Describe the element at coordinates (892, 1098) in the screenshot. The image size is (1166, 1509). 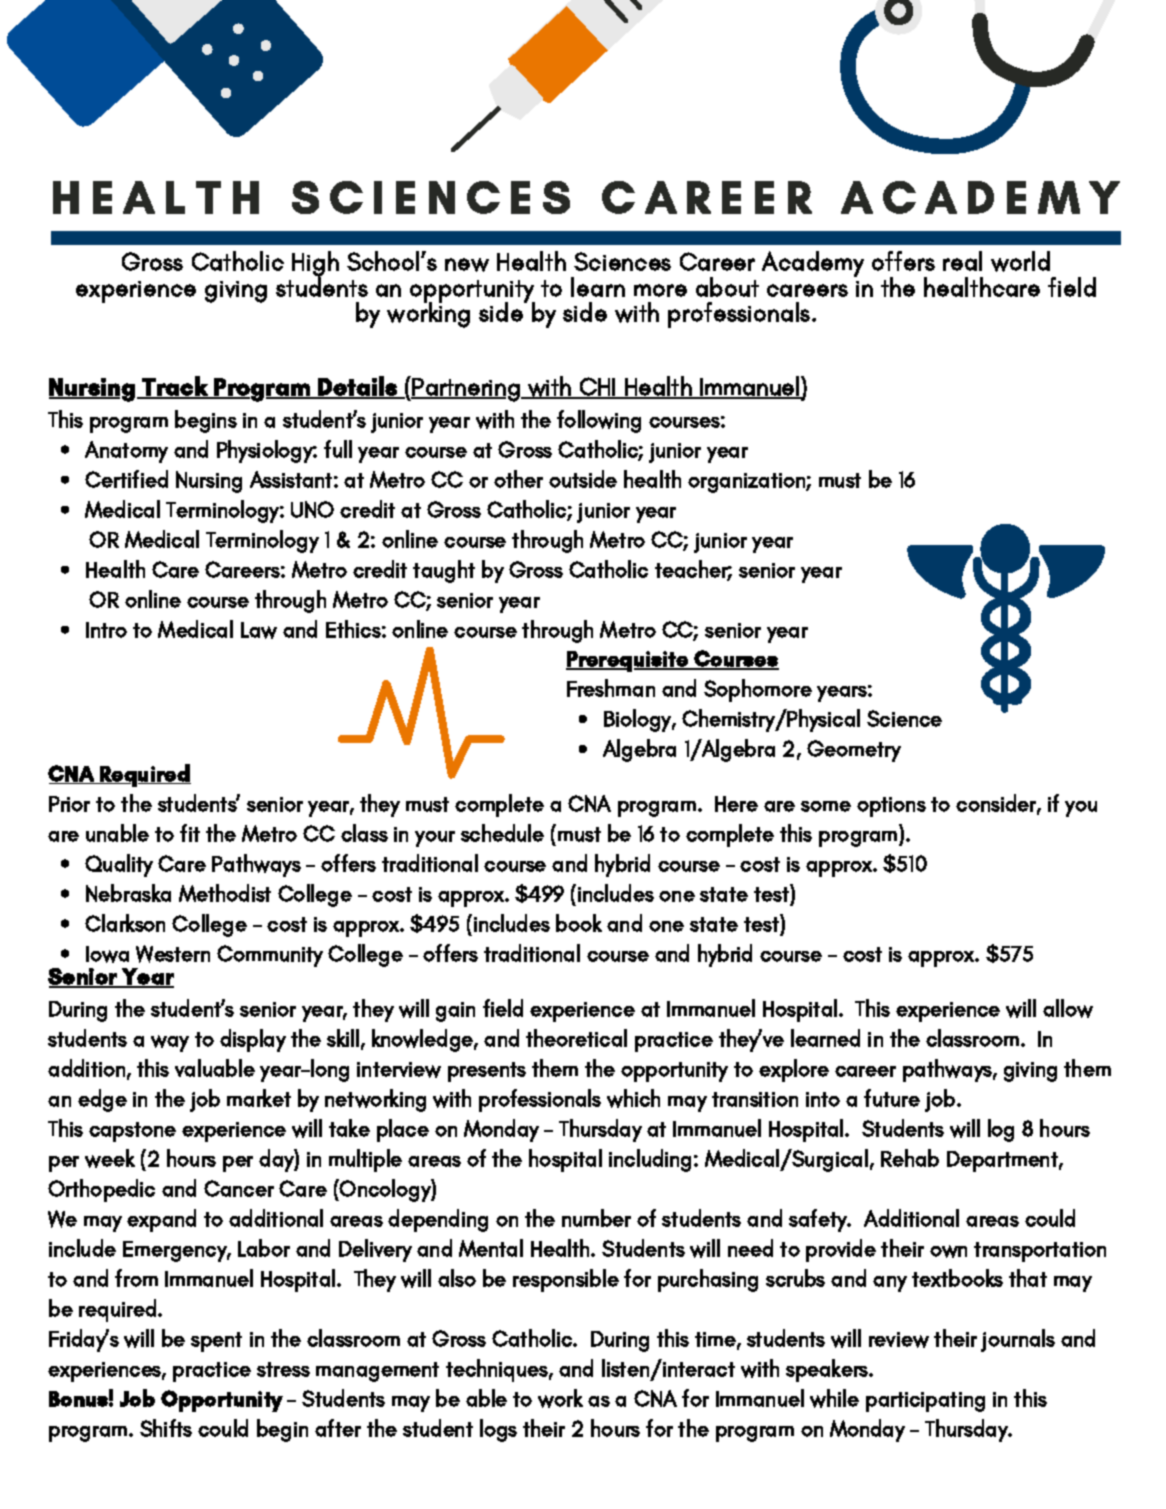
I see `future` at that location.
